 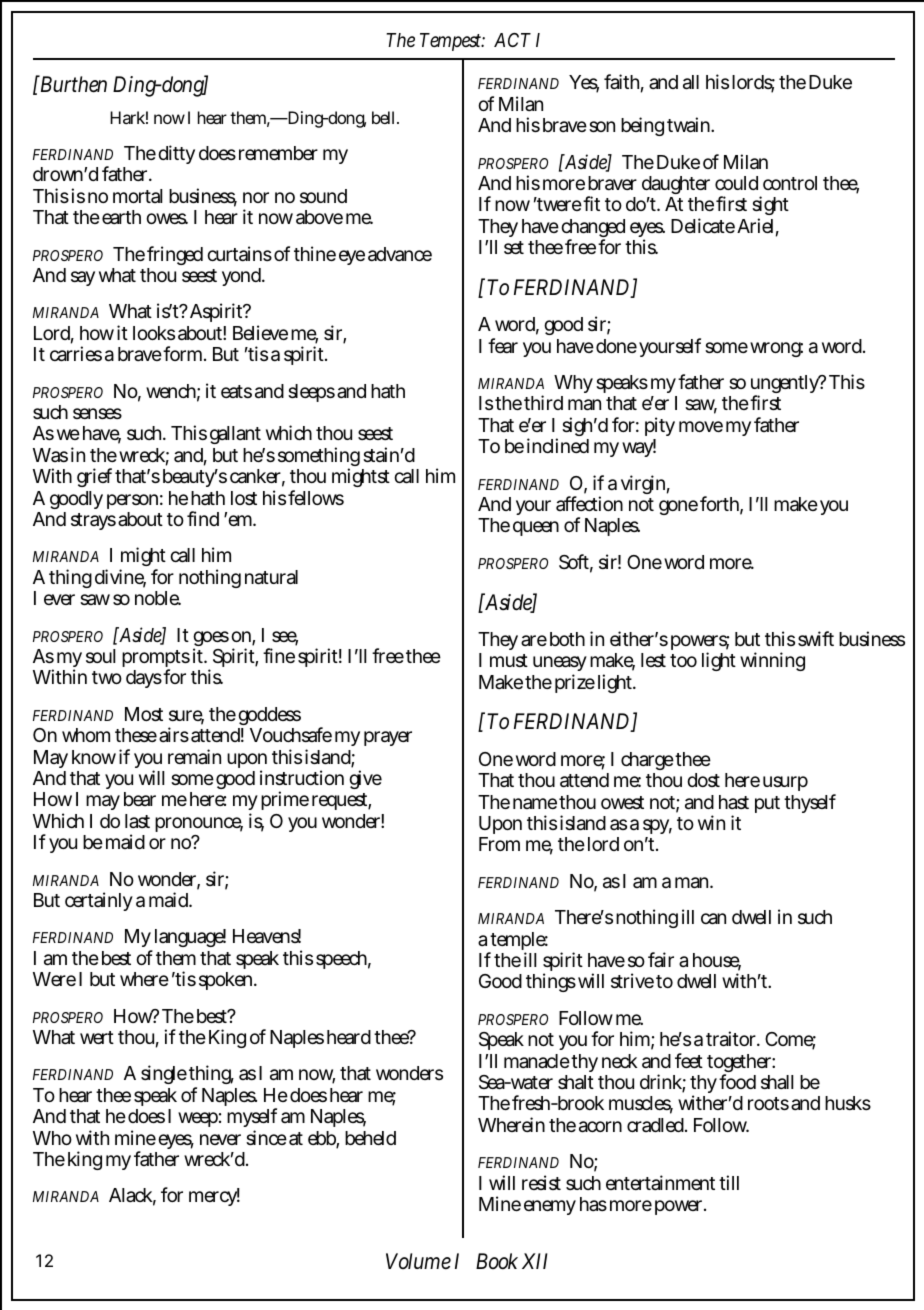 What do you see at coordinates (214, 1198) in the screenshot?
I see `mercy` at bounding box center [214, 1198].
